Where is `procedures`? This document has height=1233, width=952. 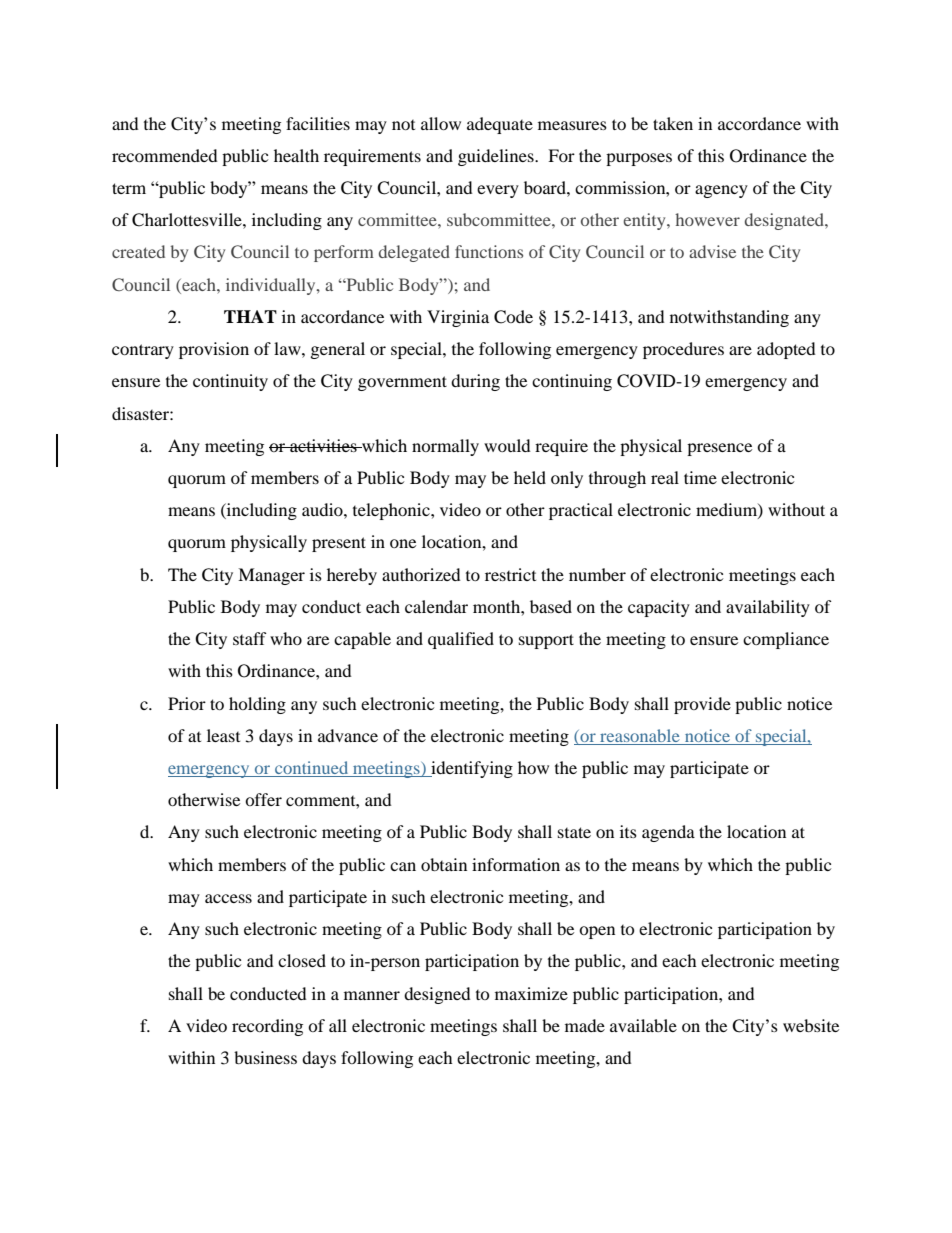 procedures is located at coordinates (683, 350).
